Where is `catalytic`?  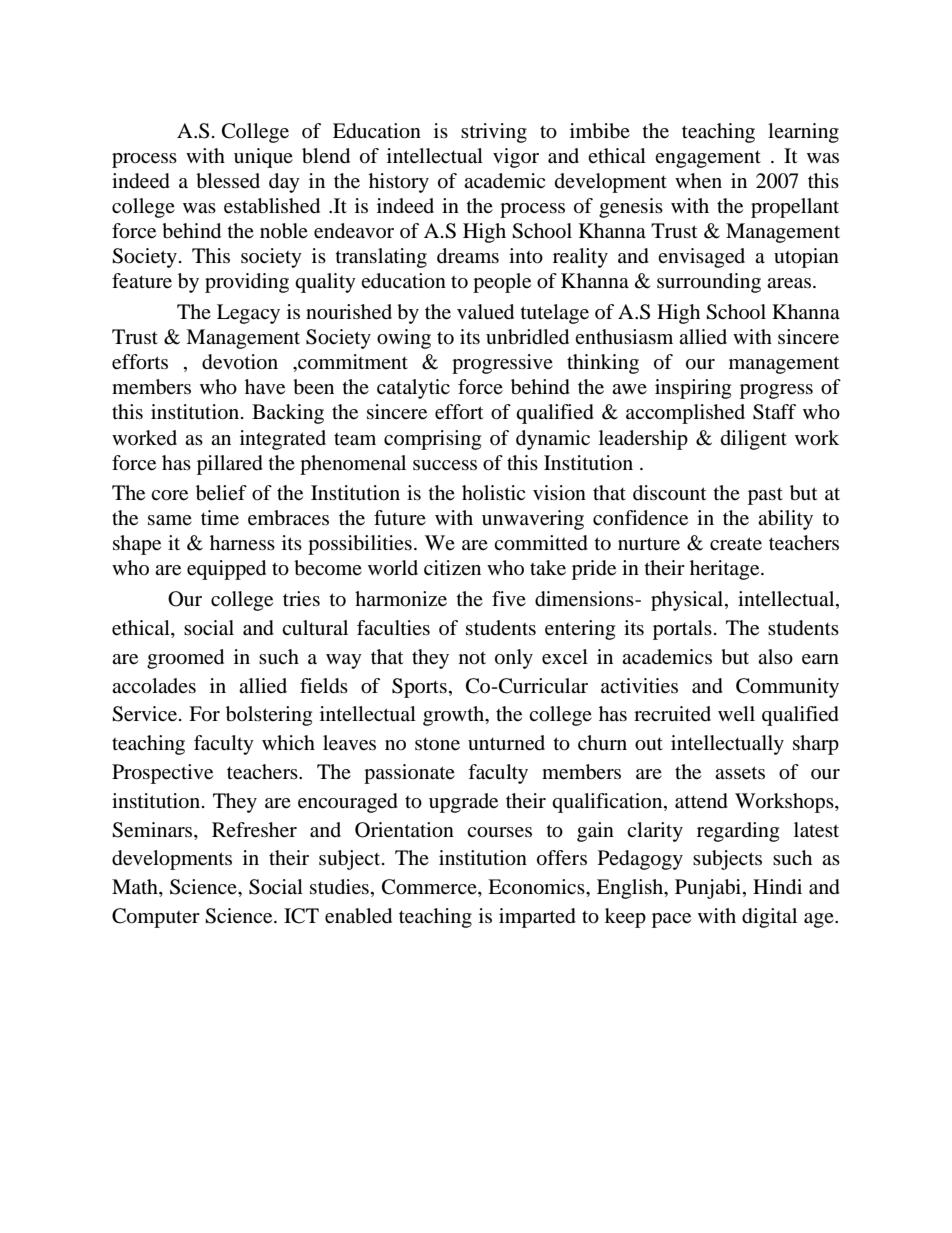 catalytic is located at coordinates (413, 389).
